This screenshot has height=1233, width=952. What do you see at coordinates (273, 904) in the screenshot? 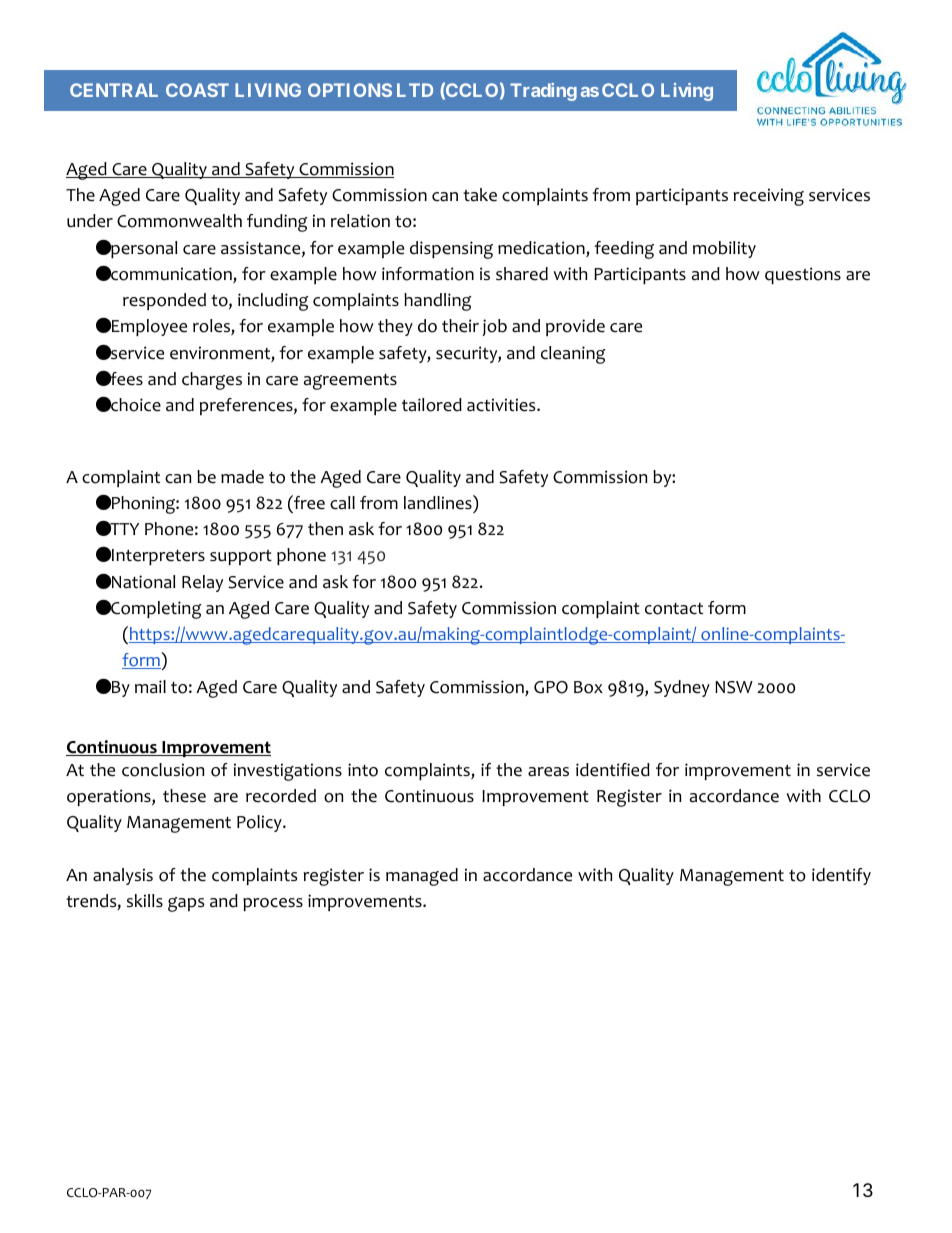
I see `process` at bounding box center [273, 904].
